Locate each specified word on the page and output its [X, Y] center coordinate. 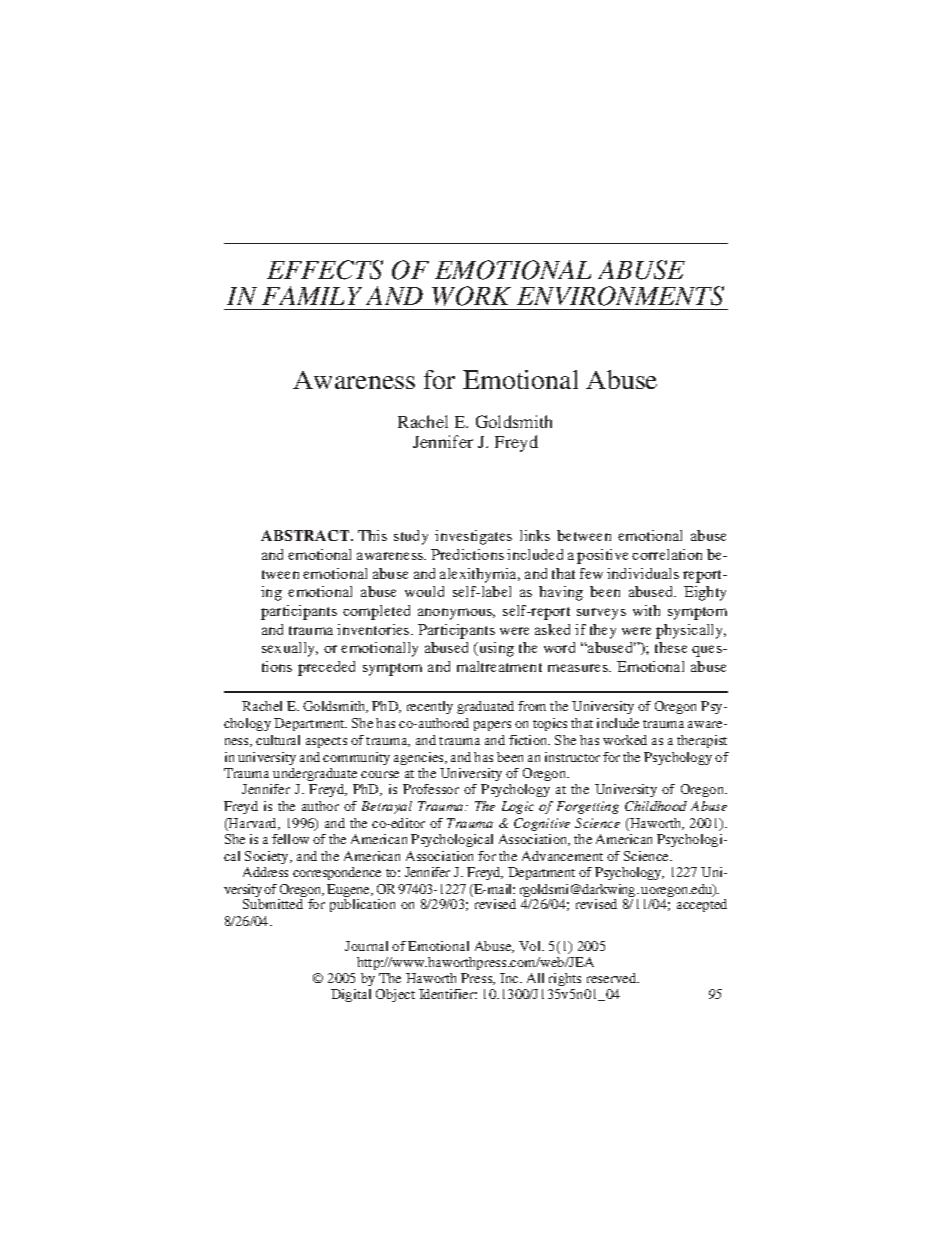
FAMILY [312, 295]
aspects [326, 742]
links [535, 535]
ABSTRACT [306, 535]
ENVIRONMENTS [620, 296]
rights [565, 979]
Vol [531, 946]
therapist [702, 741]
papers [492, 726]
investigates [473, 537]
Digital [351, 995]
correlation [667, 554]
